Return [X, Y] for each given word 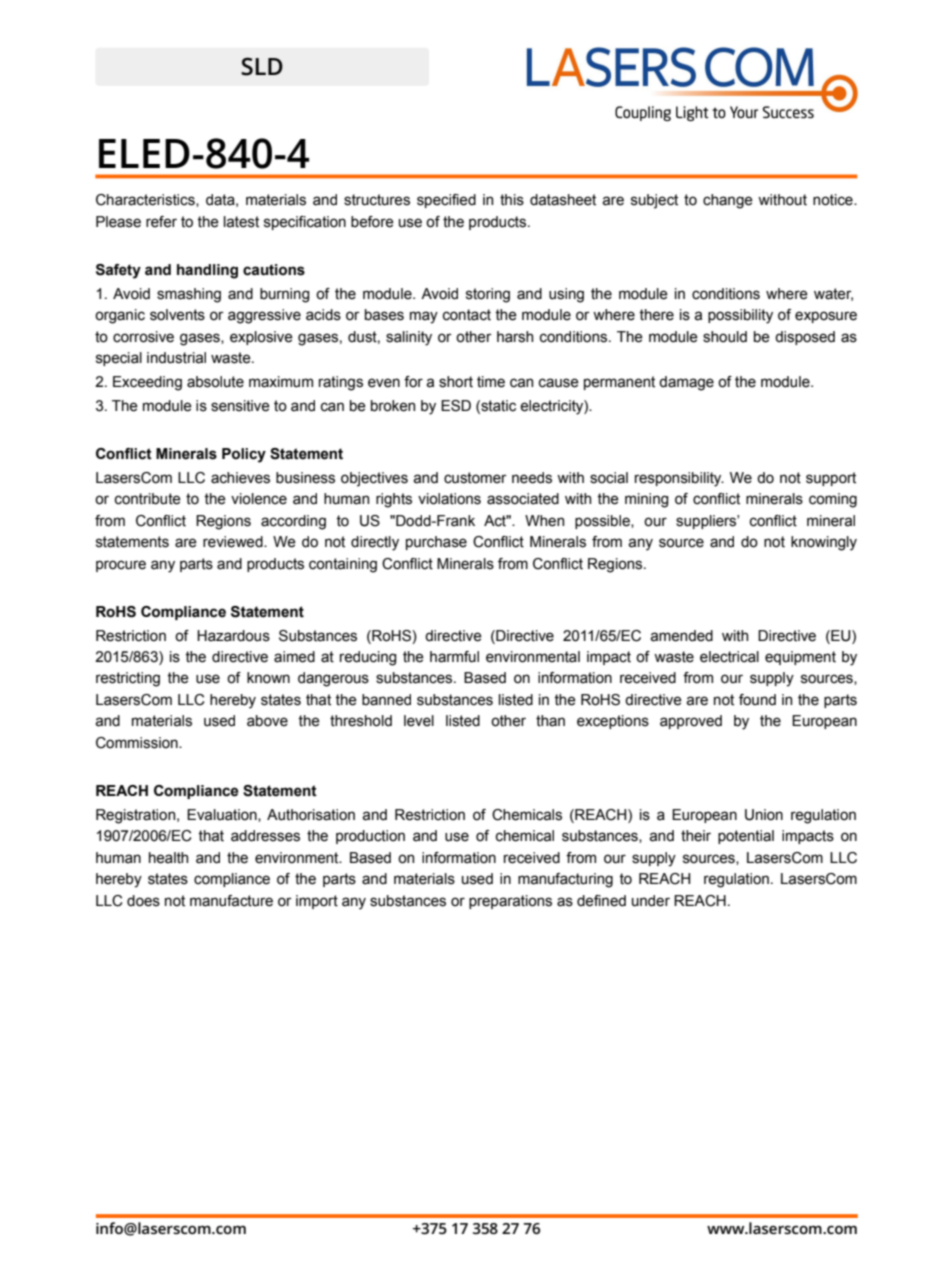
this [512, 200]
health [168, 858]
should [725, 337]
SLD [262, 66]
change [728, 201]
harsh [515, 337]
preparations [510, 902]
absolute [215, 382]
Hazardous [233, 636]
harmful [454, 657]
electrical [729, 657]
